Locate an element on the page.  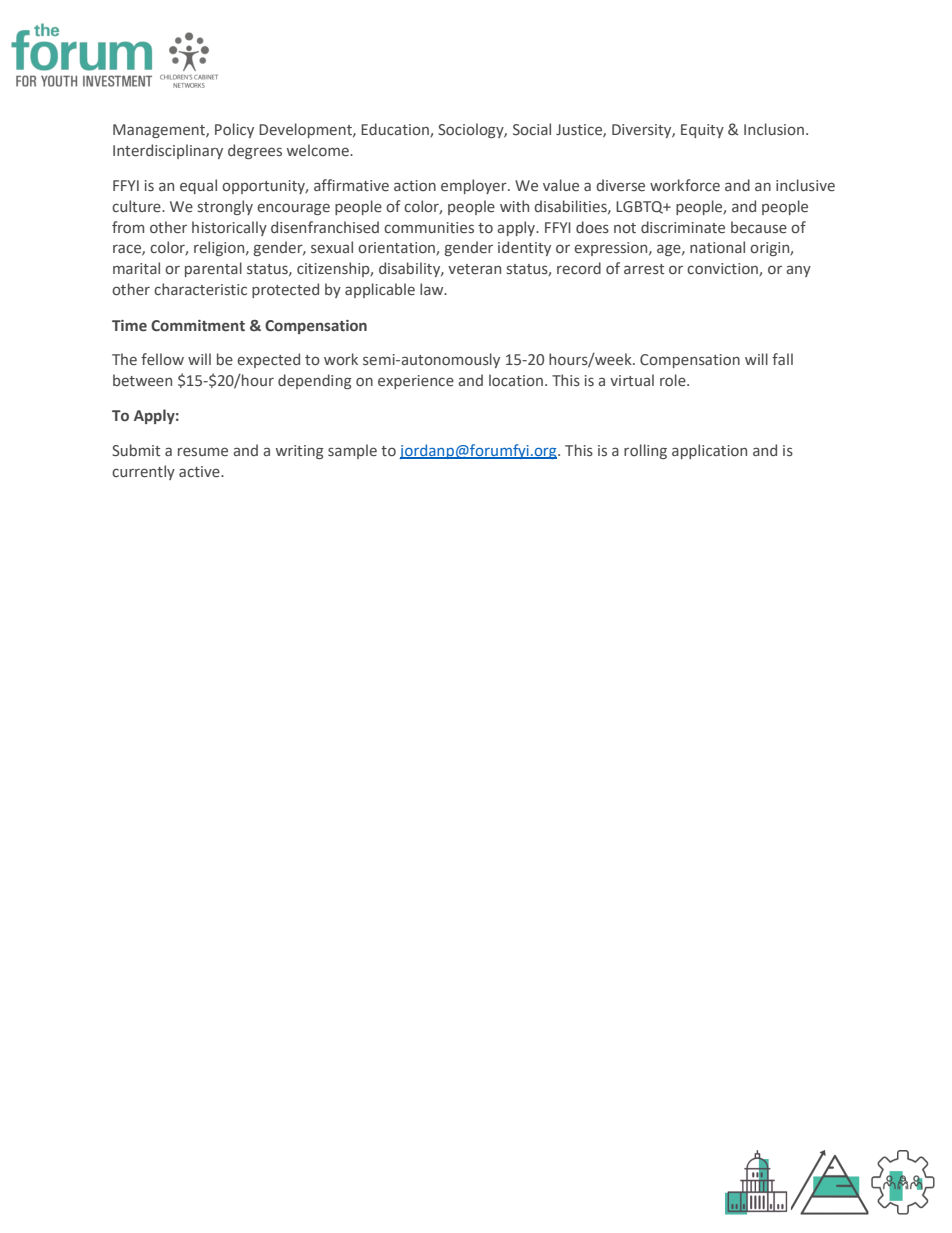
Policy is located at coordinates (234, 130).
